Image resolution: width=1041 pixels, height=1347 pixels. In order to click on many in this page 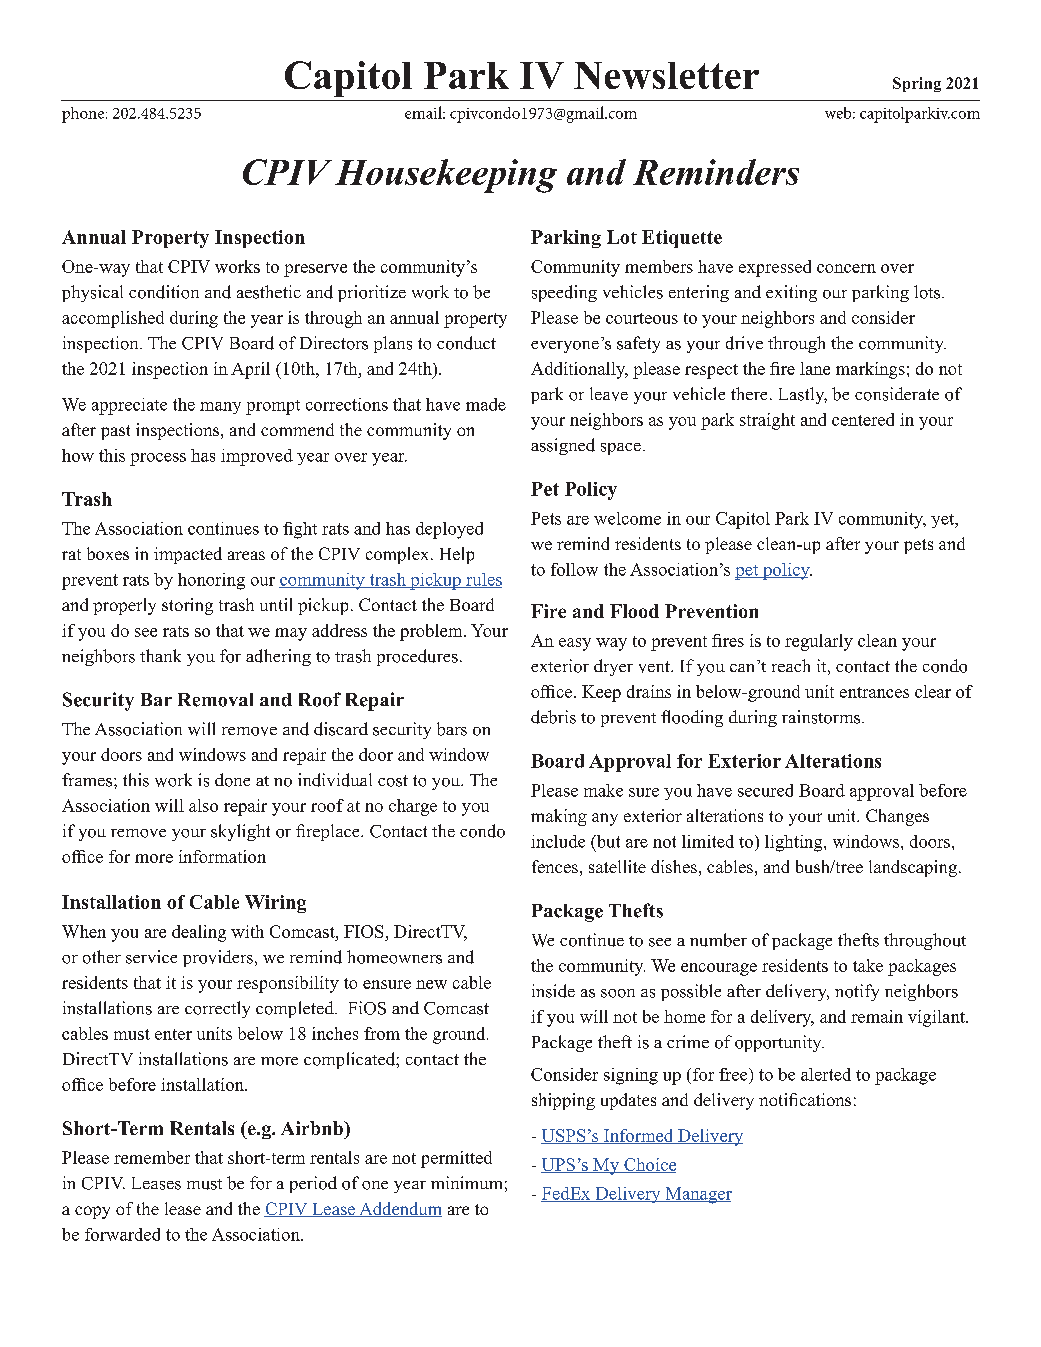, I will do `click(220, 408)`.
